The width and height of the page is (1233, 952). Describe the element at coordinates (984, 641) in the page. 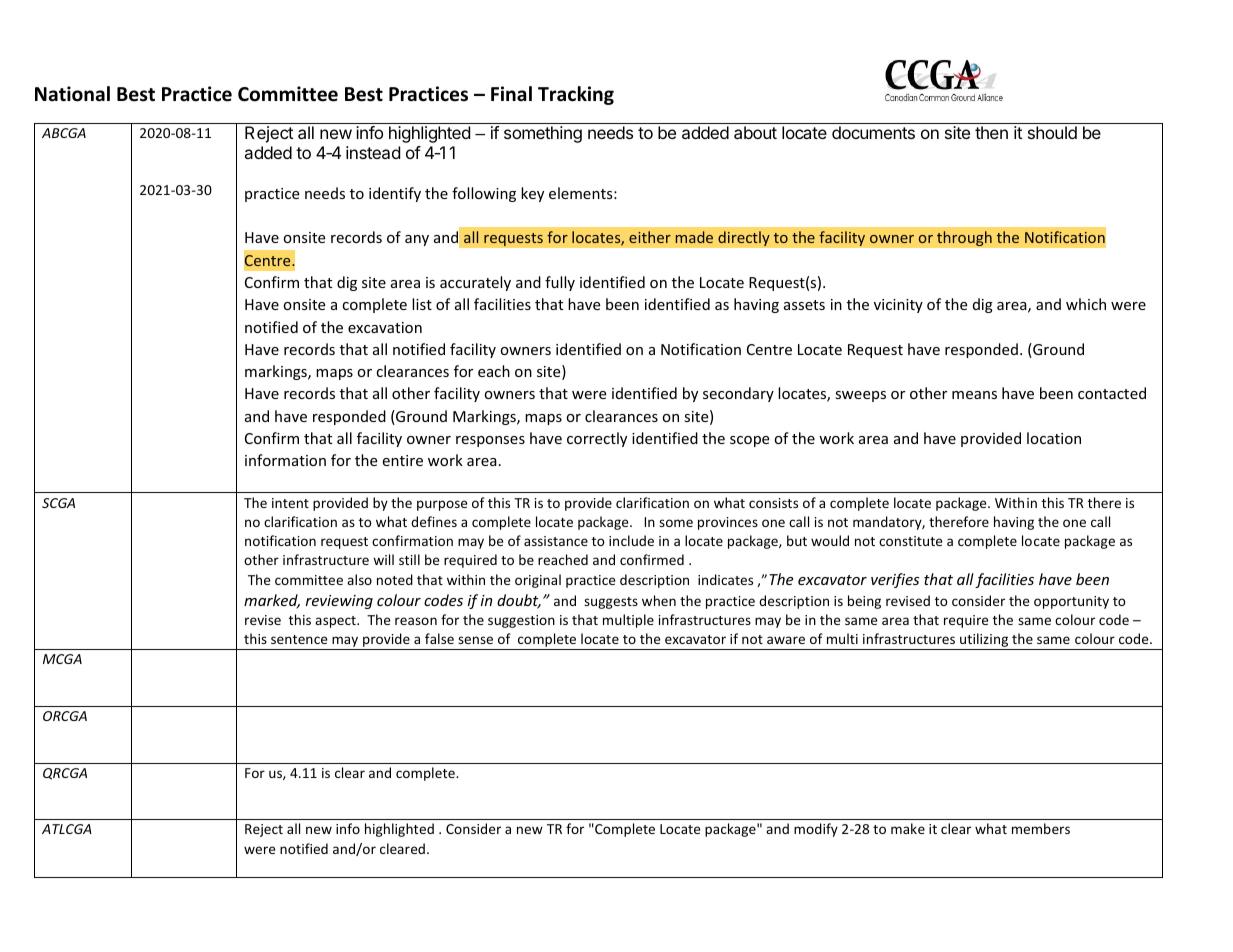

I see `utilizing` at that location.
